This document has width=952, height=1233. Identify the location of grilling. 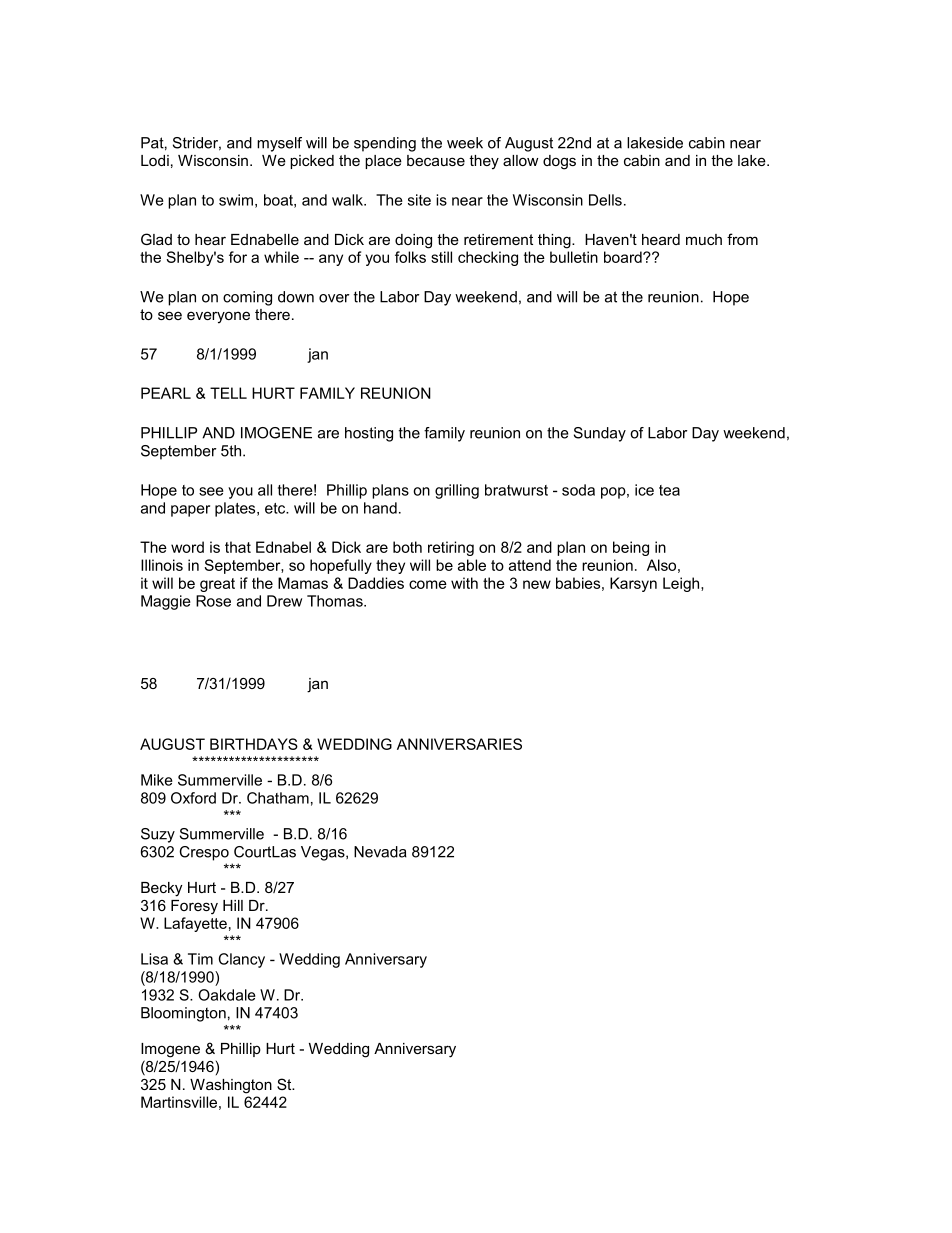
(457, 491).
